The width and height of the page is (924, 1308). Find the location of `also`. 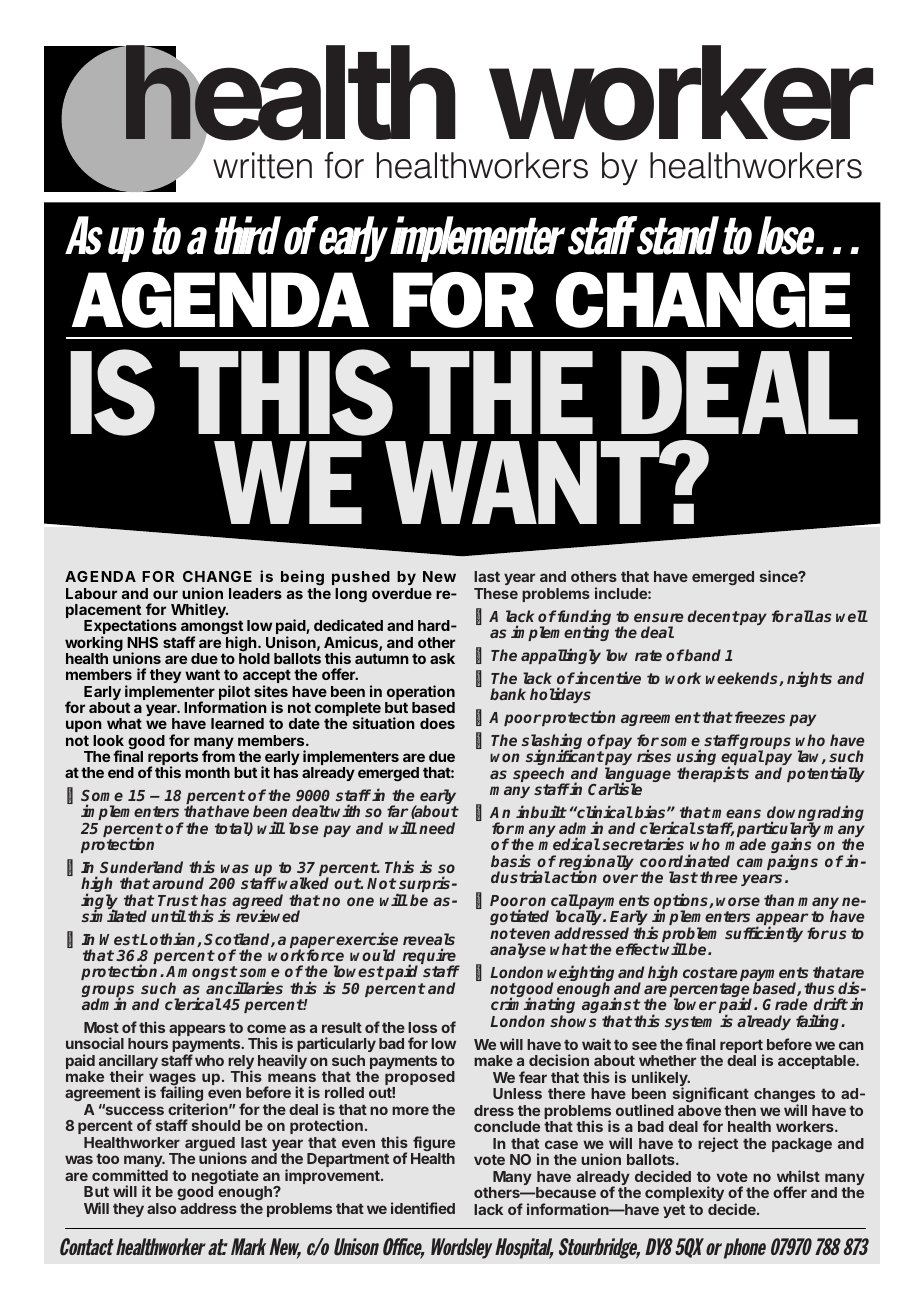

also is located at coordinates (161, 1208).
